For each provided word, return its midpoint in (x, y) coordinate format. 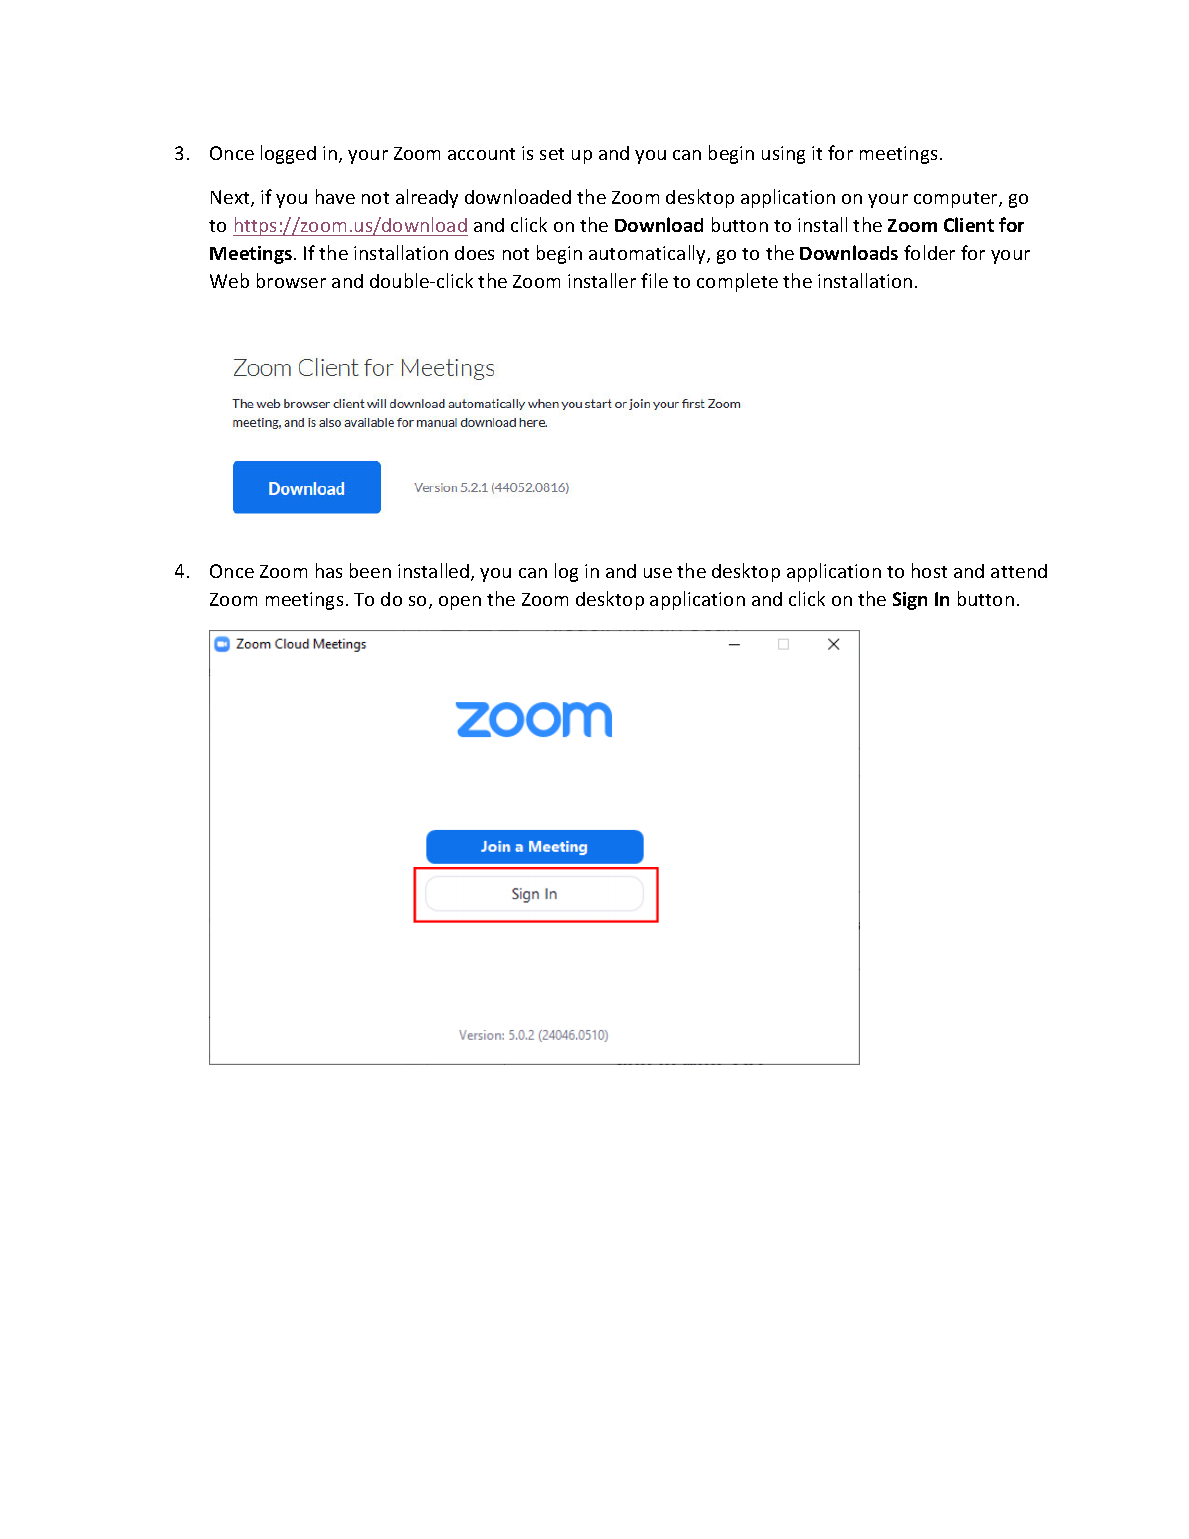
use (658, 573)
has (329, 570)
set (552, 154)
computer (957, 200)
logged (288, 154)
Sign (910, 601)
